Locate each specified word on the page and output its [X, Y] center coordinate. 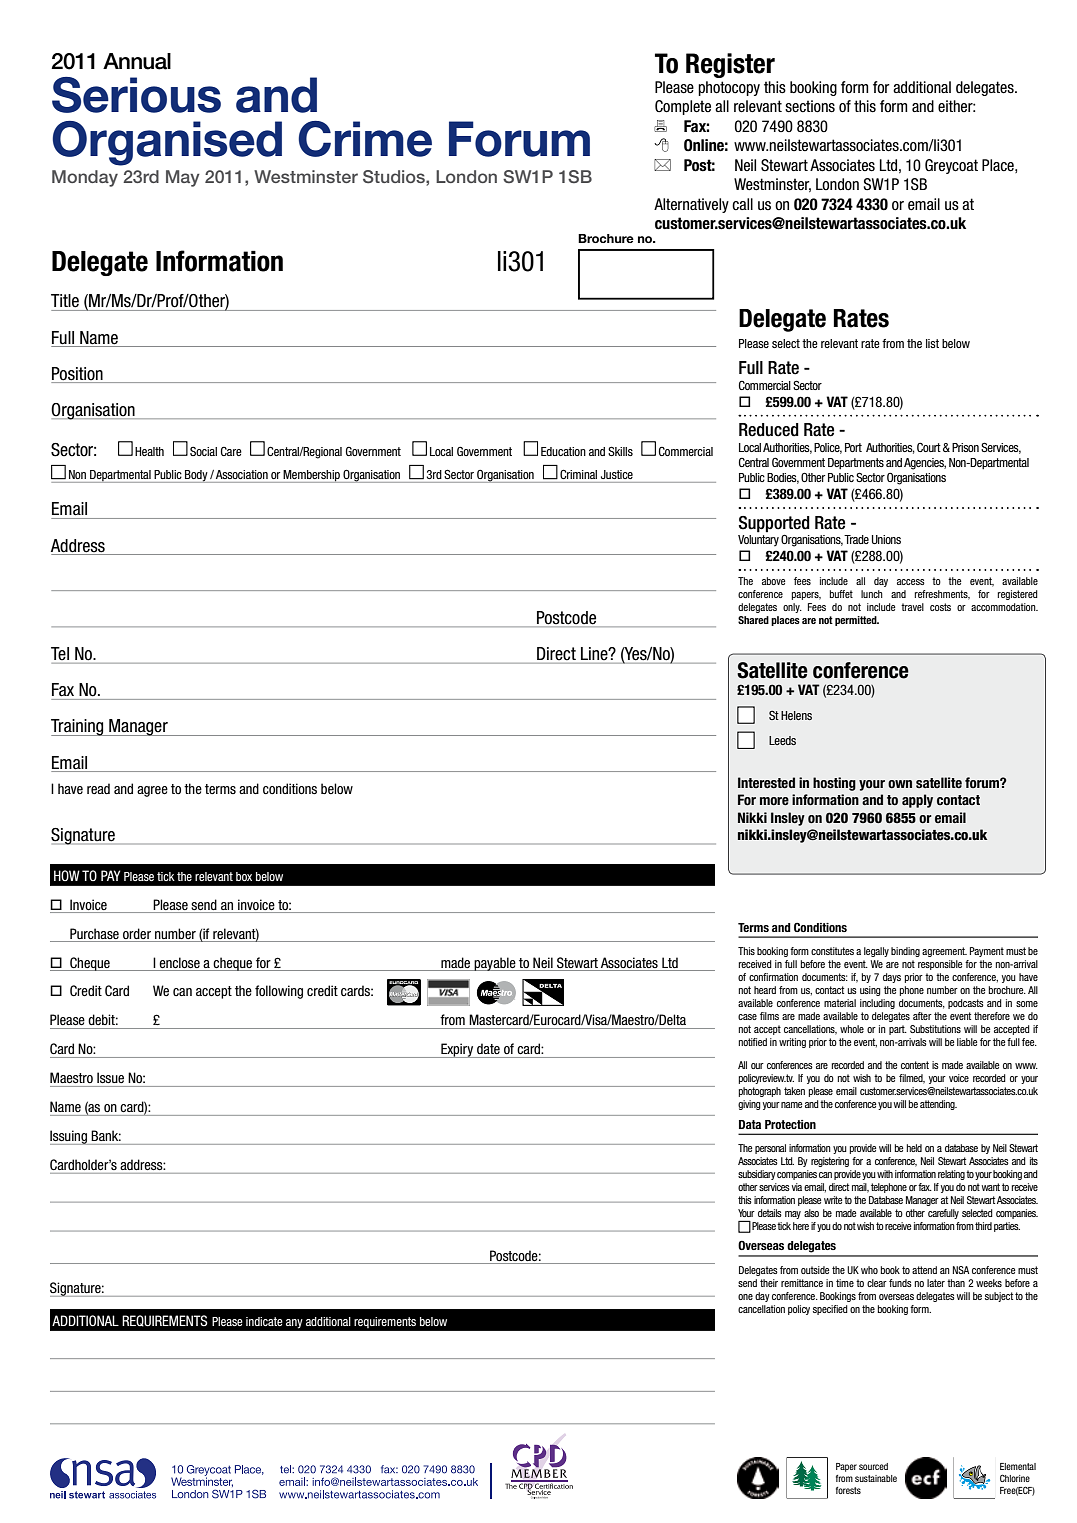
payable [495, 964]
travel [912, 607]
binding [905, 952]
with [885, 1174]
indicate [264, 1321]
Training [78, 727]
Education [563, 451]
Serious [136, 95]
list [932, 343]
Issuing [69, 1137]
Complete [683, 107]
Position [77, 374]
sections [810, 106]
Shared [753, 620]
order [137, 933]
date [488, 1048]
